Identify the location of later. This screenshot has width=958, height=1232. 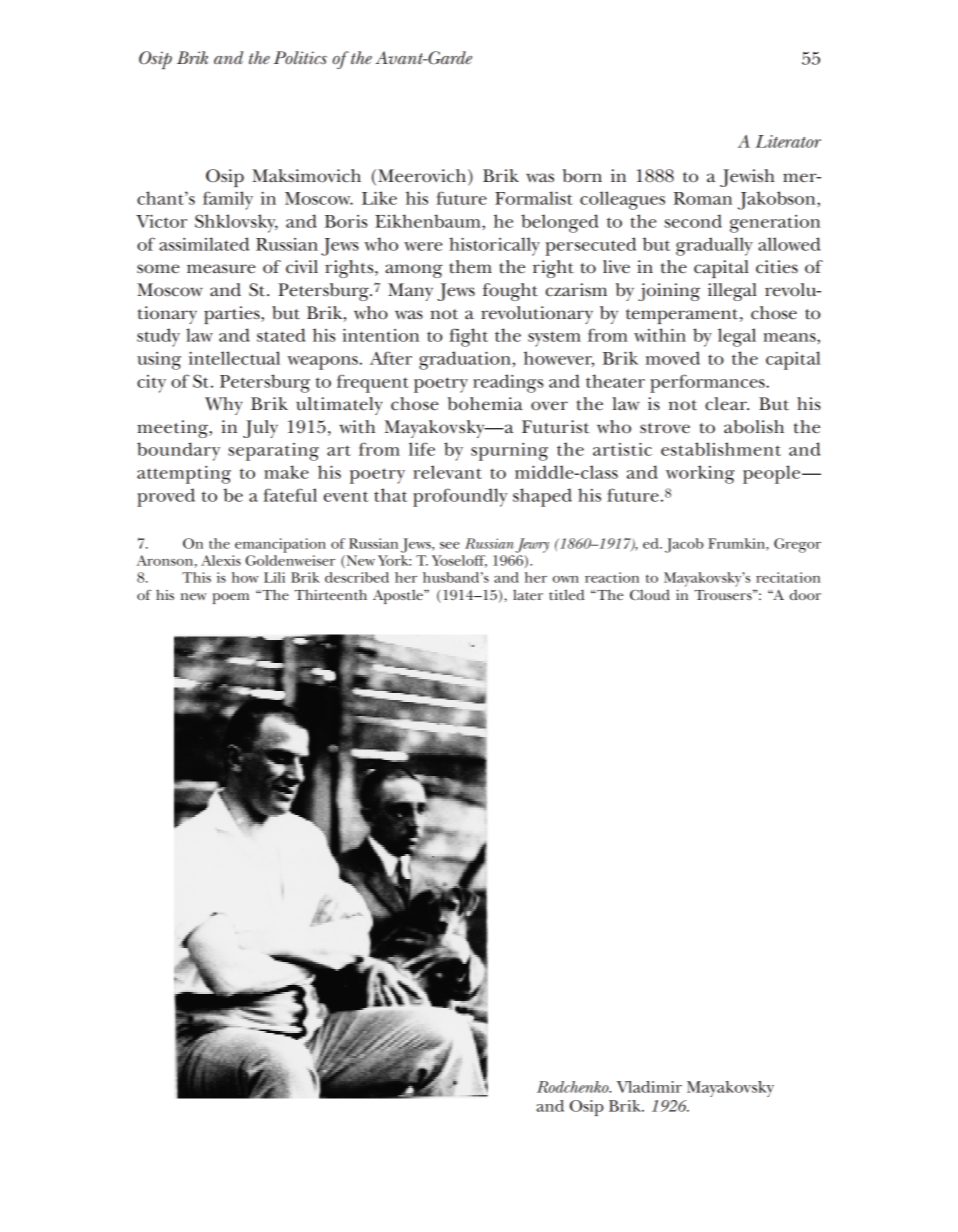
(528, 595).
